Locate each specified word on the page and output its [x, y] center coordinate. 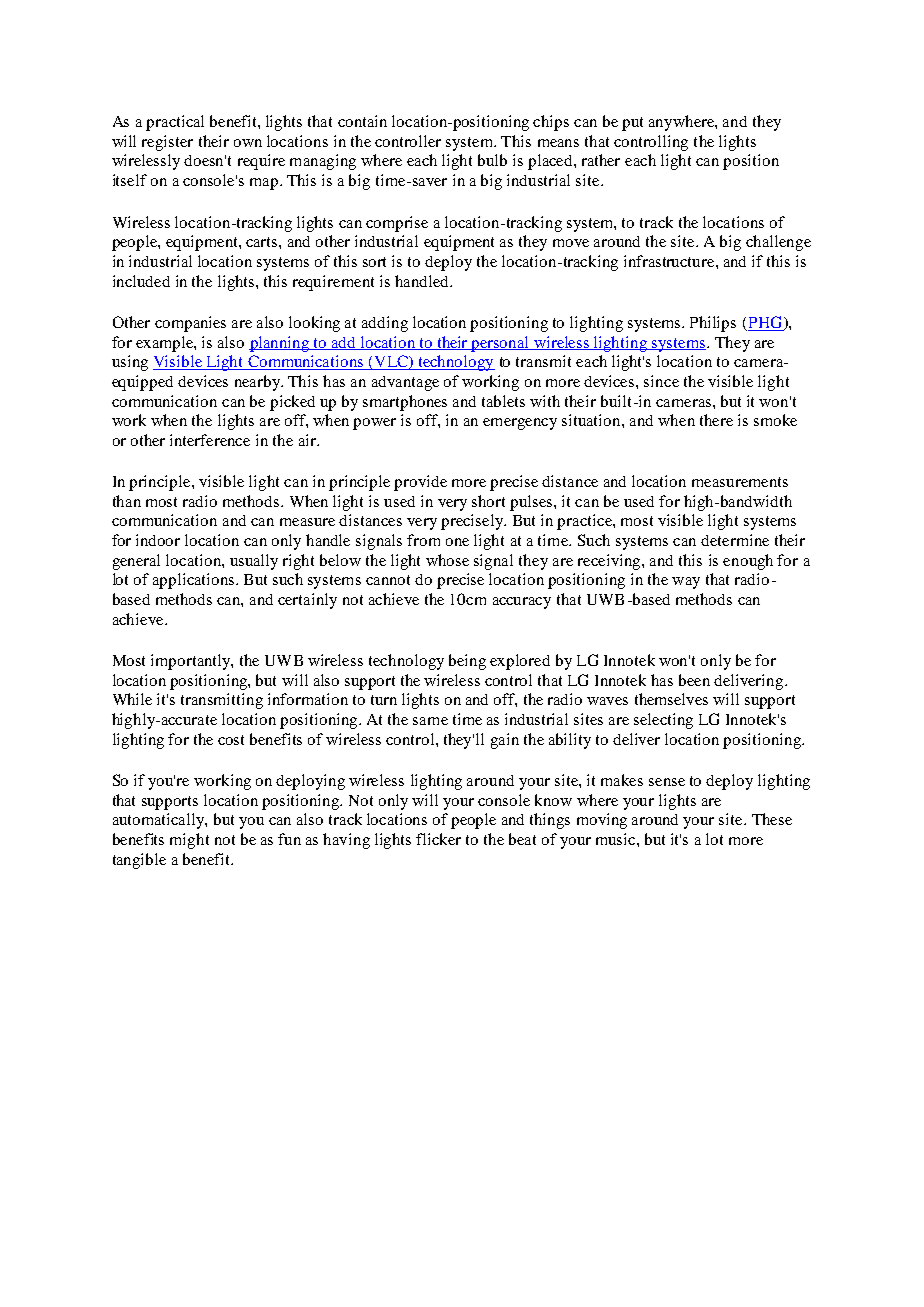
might [189, 841]
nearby [258, 383]
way [686, 583]
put [632, 124]
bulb [492, 160]
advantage [405, 383]
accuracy [522, 603]
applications [193, 581]
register [167, 143]
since [661, 381]
